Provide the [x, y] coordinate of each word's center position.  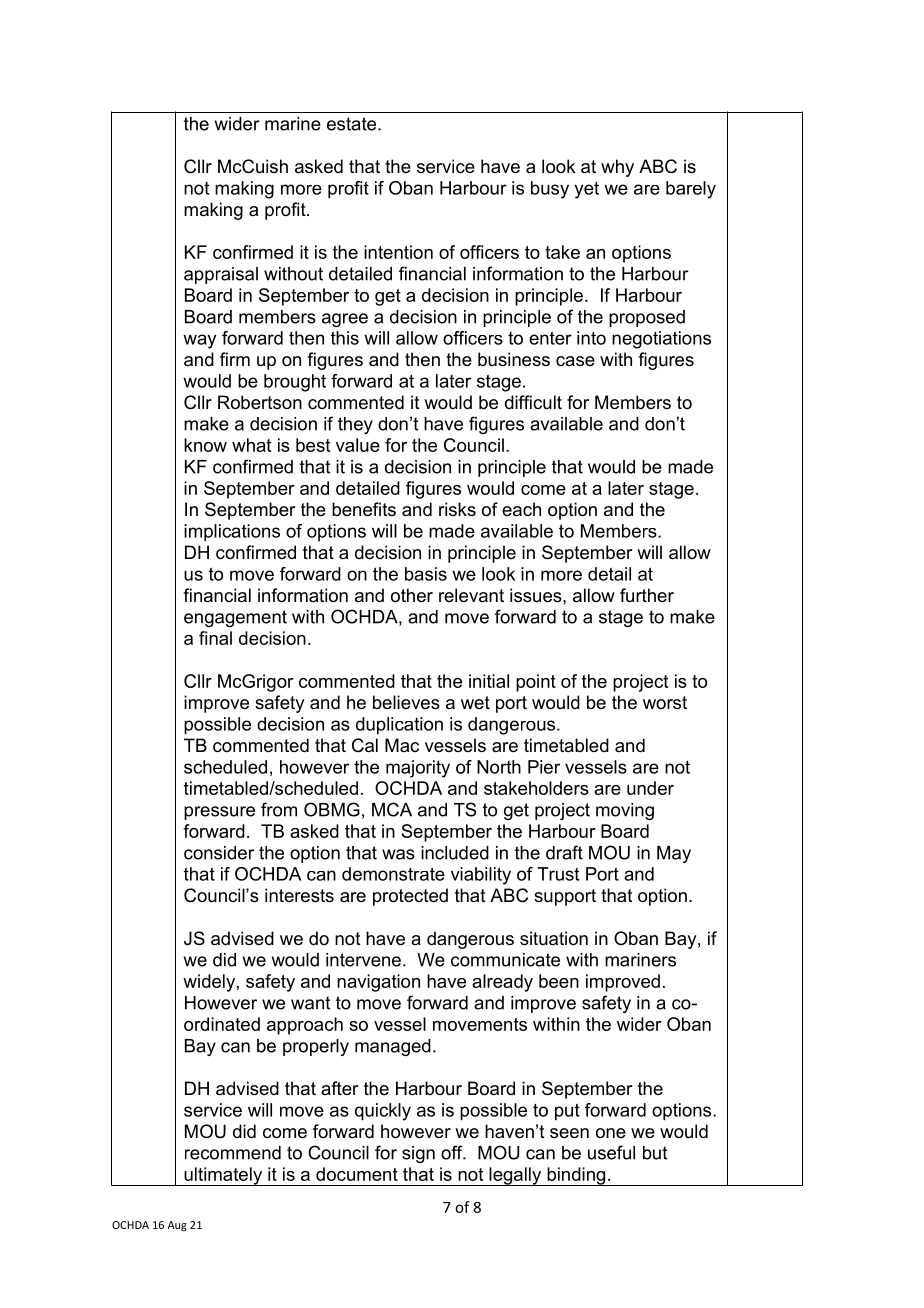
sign [418, 1154]
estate [353, 124]
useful [611, 1152]
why [617, 168]
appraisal [221, 275]
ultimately [223, 1176]
